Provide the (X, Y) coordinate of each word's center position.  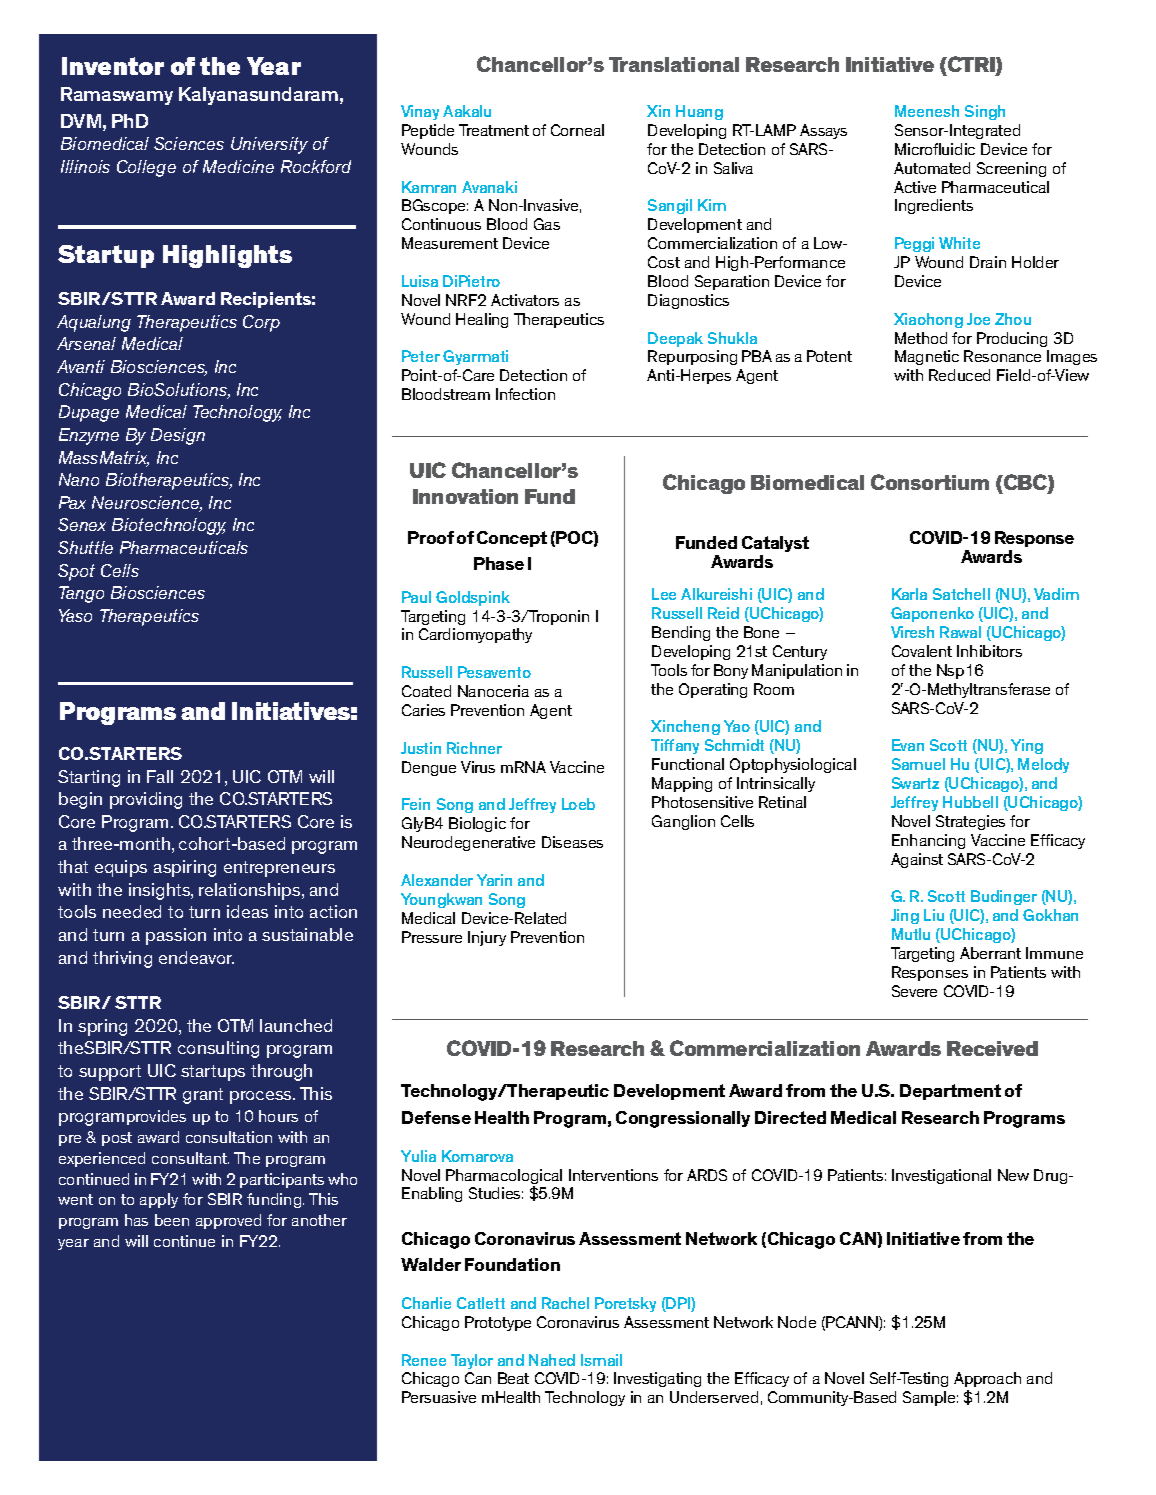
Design (178, 436)
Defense (436, 1117)
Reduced (959, 375)
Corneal (577, 130)
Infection (525, 394)
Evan (908, 745)
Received (992, 1048)
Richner (474, 748)
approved (228, 1221)
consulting (218, 1049)
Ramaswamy (117, 96)
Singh (985, 112)
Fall (160, 776)
